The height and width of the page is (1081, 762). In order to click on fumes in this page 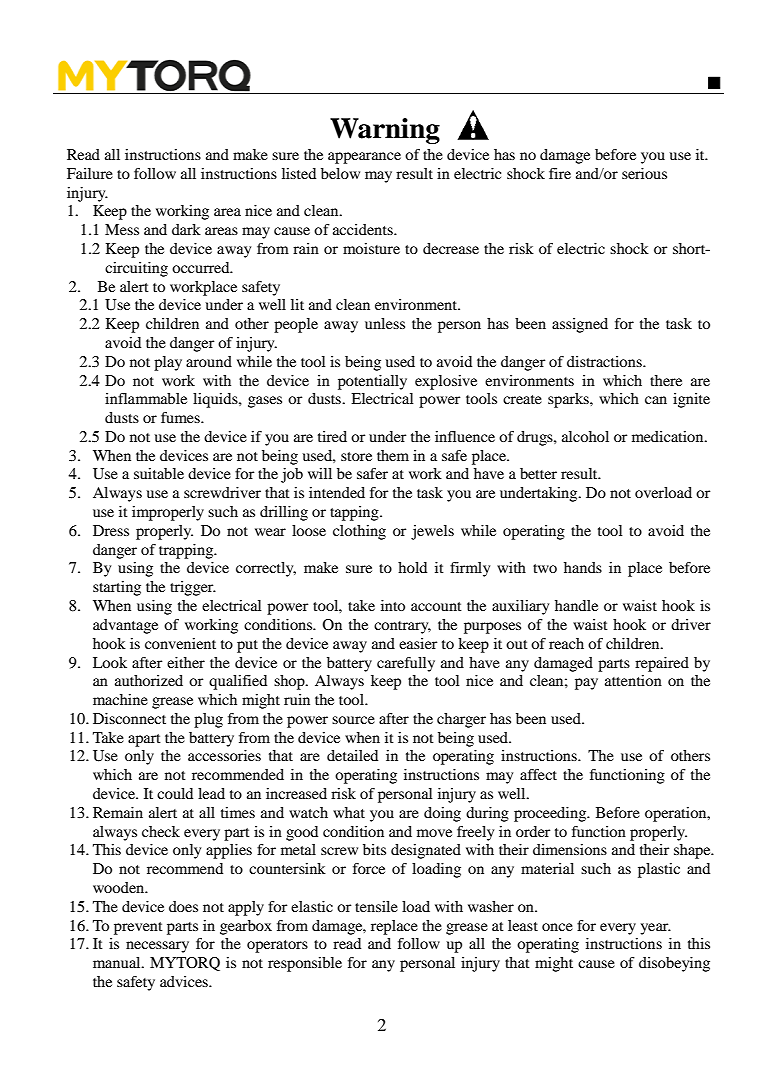, I will do `click(181, 417)`.
